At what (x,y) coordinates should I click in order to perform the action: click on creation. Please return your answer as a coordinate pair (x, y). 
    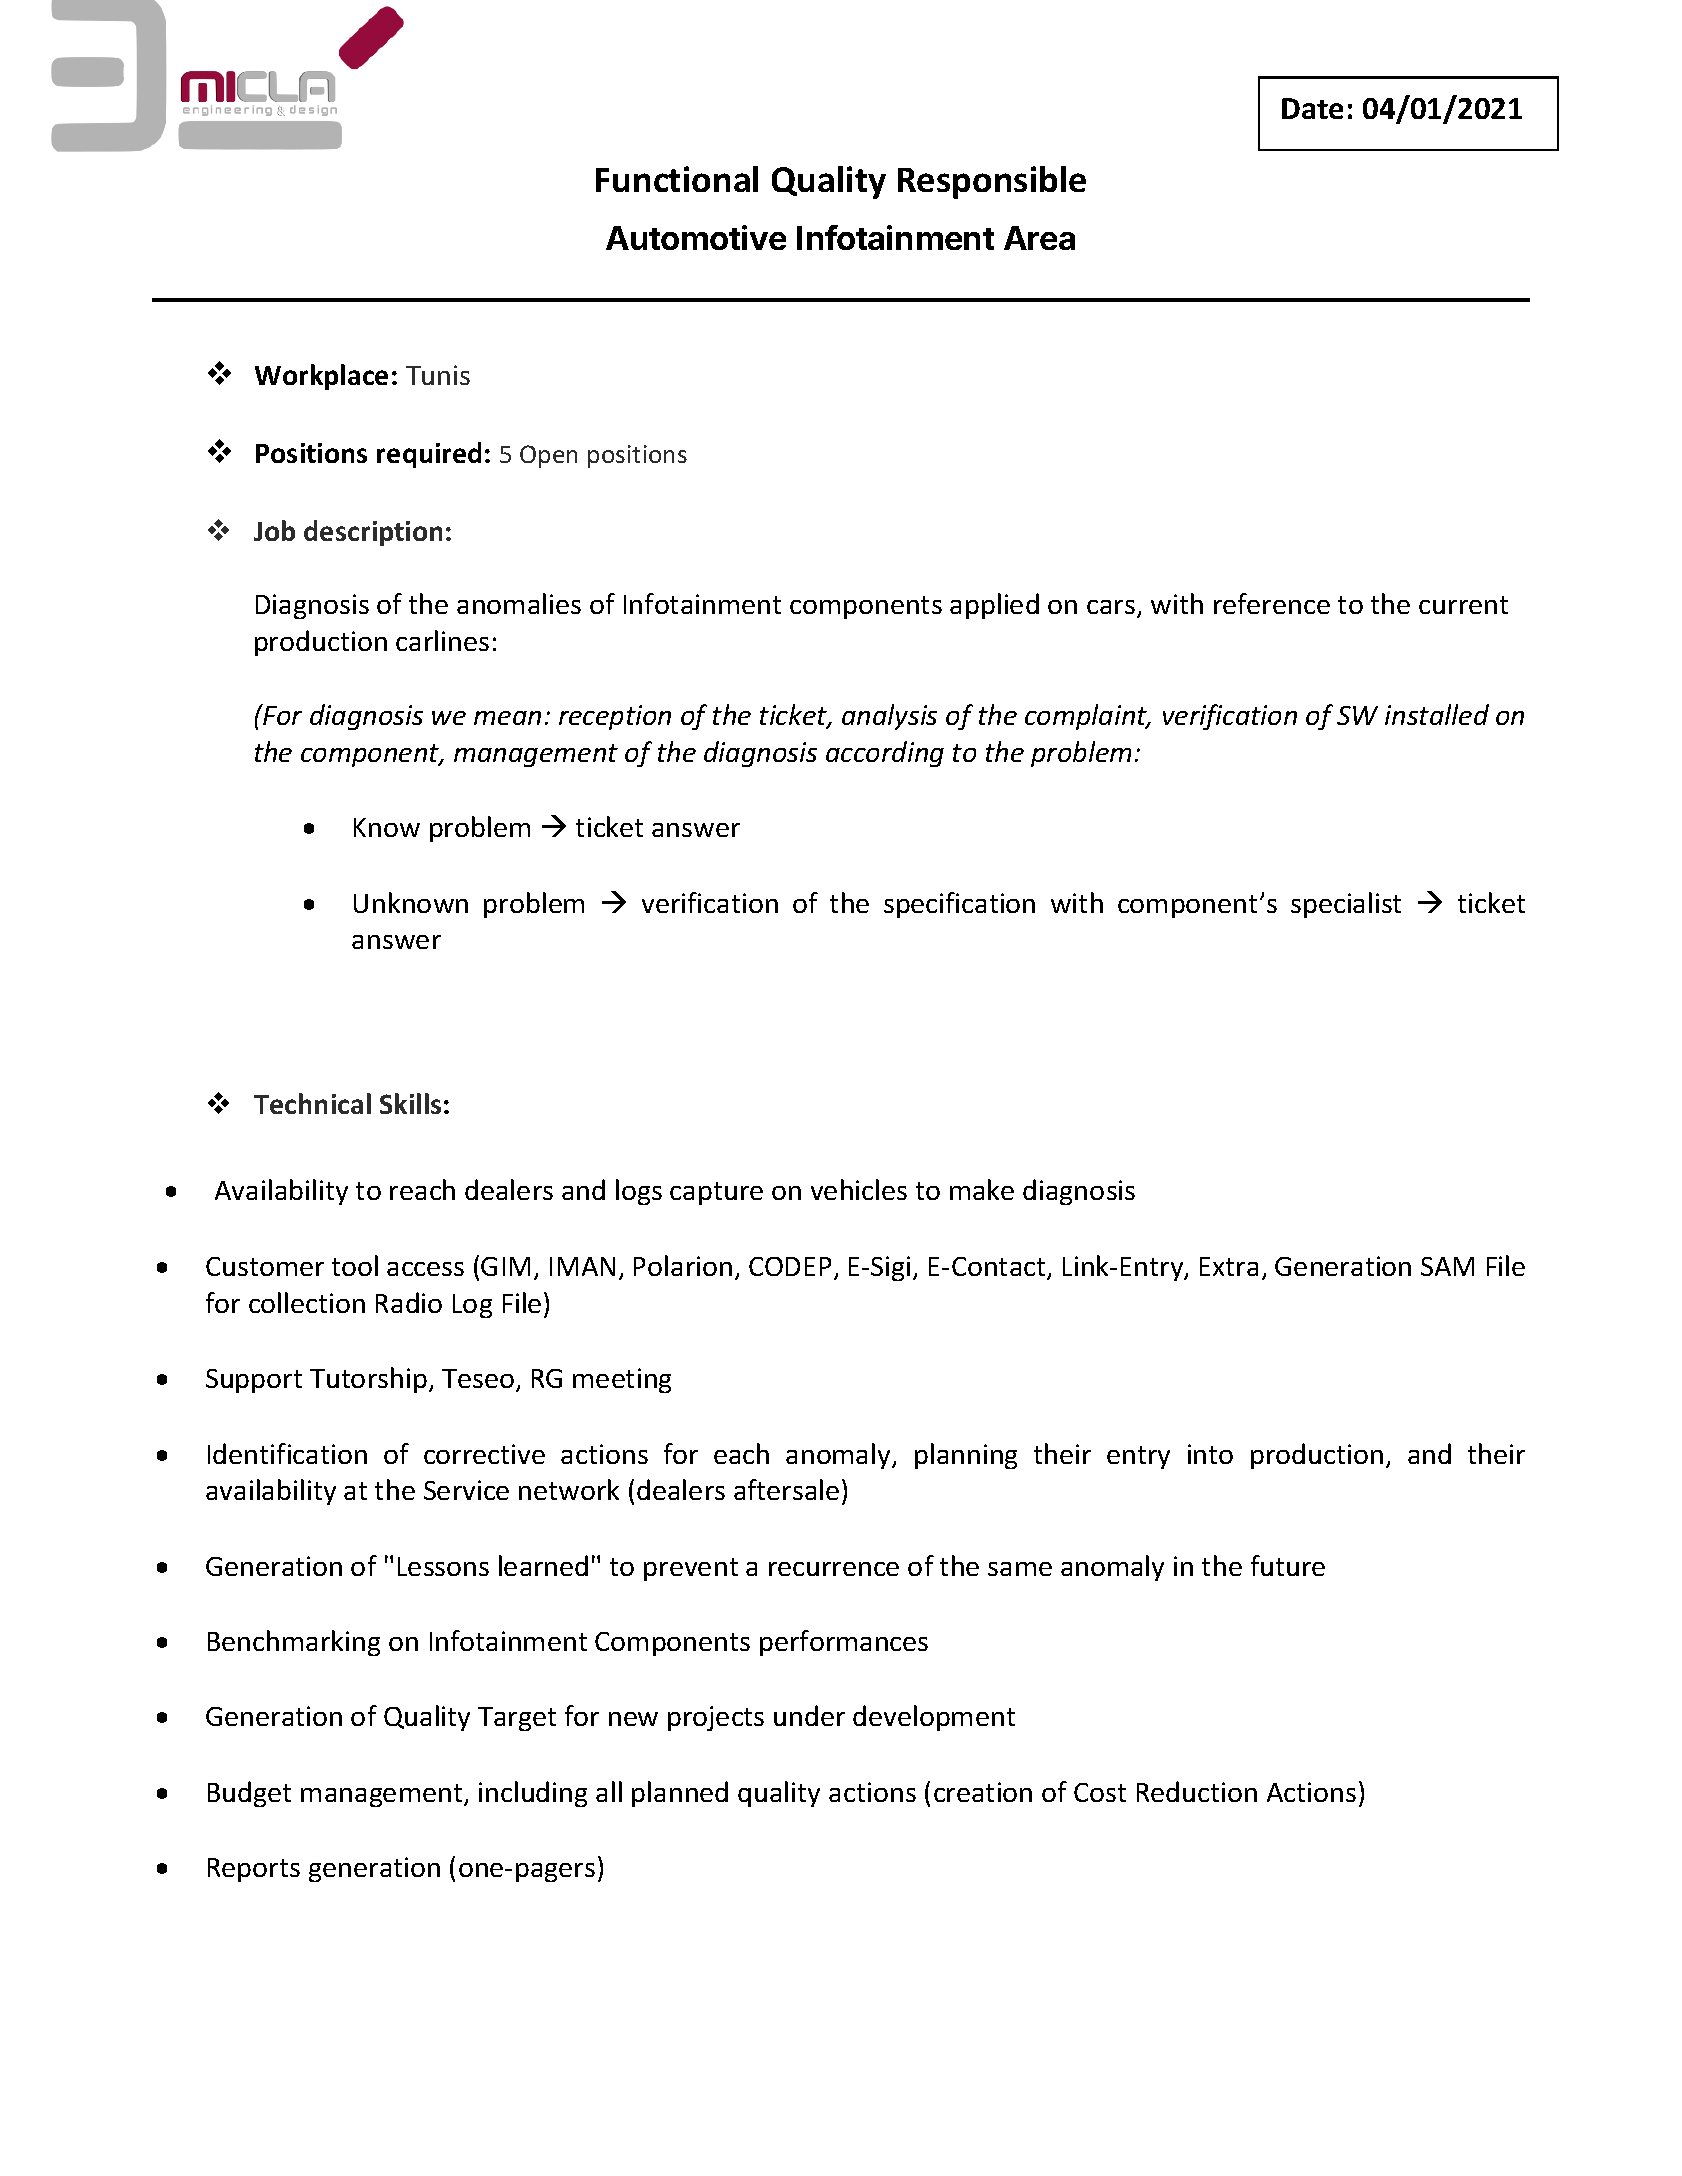
    Looking at the image, I should click on (983, 1792).
